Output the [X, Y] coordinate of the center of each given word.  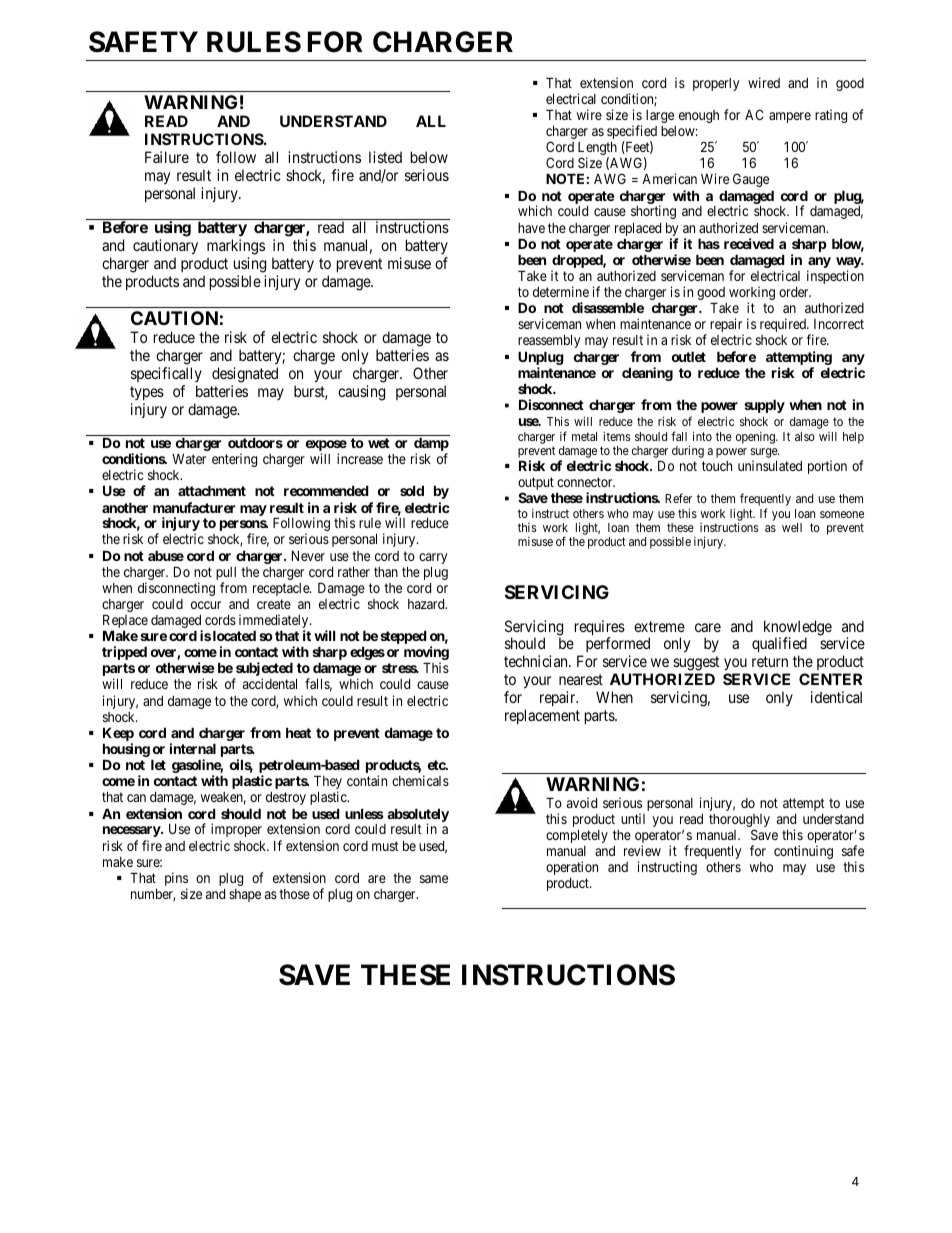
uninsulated [770, 465]
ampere [790, 117]
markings [236, 248]
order [795, 292]
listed [385, 157]
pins [176, 880]
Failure [167, 157]
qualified [779, 646]
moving [426, 654]
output [536, 485]
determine [561, 291]
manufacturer [194, 507]
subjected [263, 670]
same [434, 879]
